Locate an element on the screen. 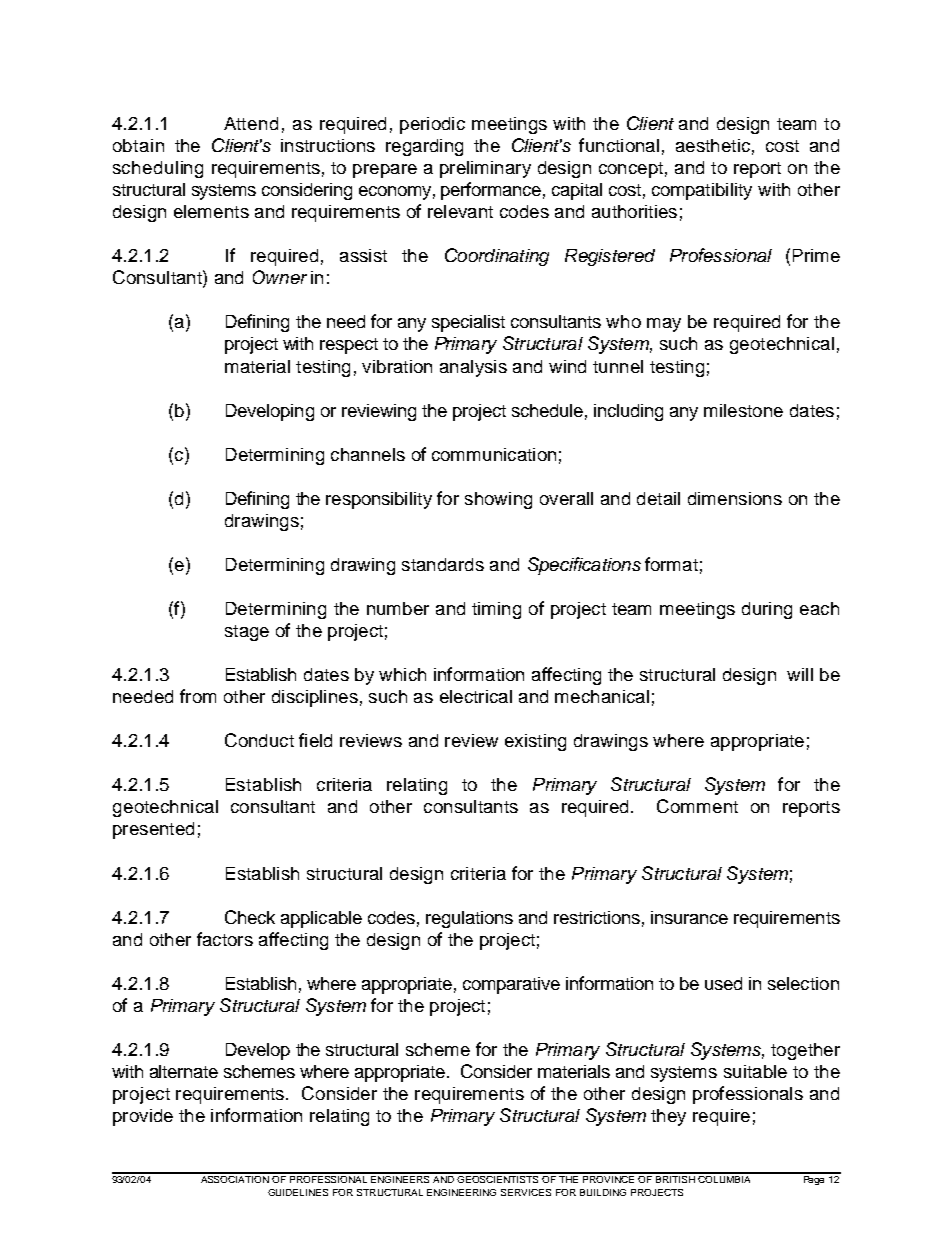 The image size is (952, 1233). will is located at coordinates (800, 674).
